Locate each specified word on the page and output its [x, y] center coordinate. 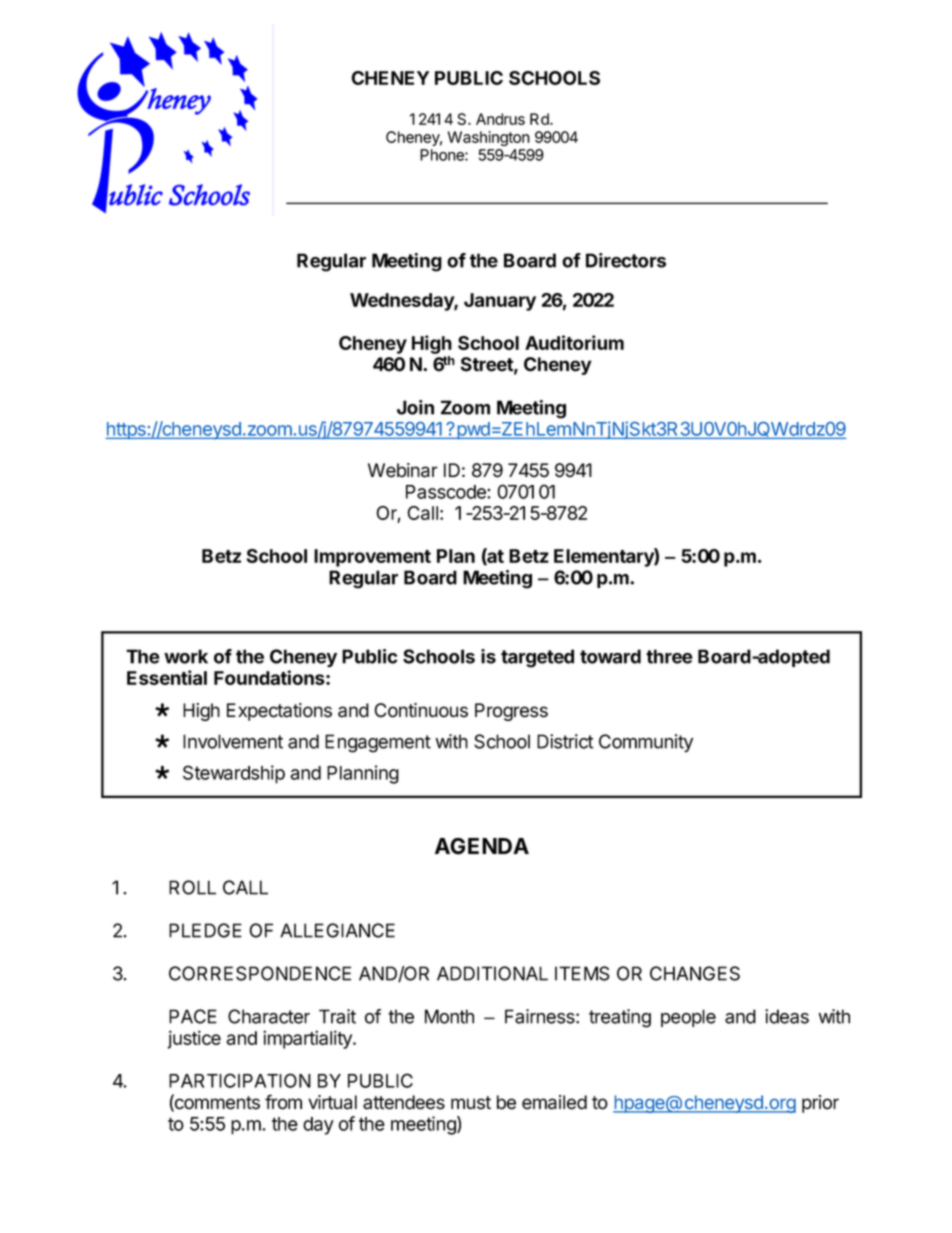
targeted [537, 658]
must [471, 1103]
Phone [443, 155]
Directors [626, 260]
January [500, 302]
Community [646, 743]
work [186, 656]
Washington [489, 138]
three [669, 656]
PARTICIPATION [240, 1080]
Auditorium [574, 342]
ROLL [192, 887]
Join [415, 407]
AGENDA [482, 846]
